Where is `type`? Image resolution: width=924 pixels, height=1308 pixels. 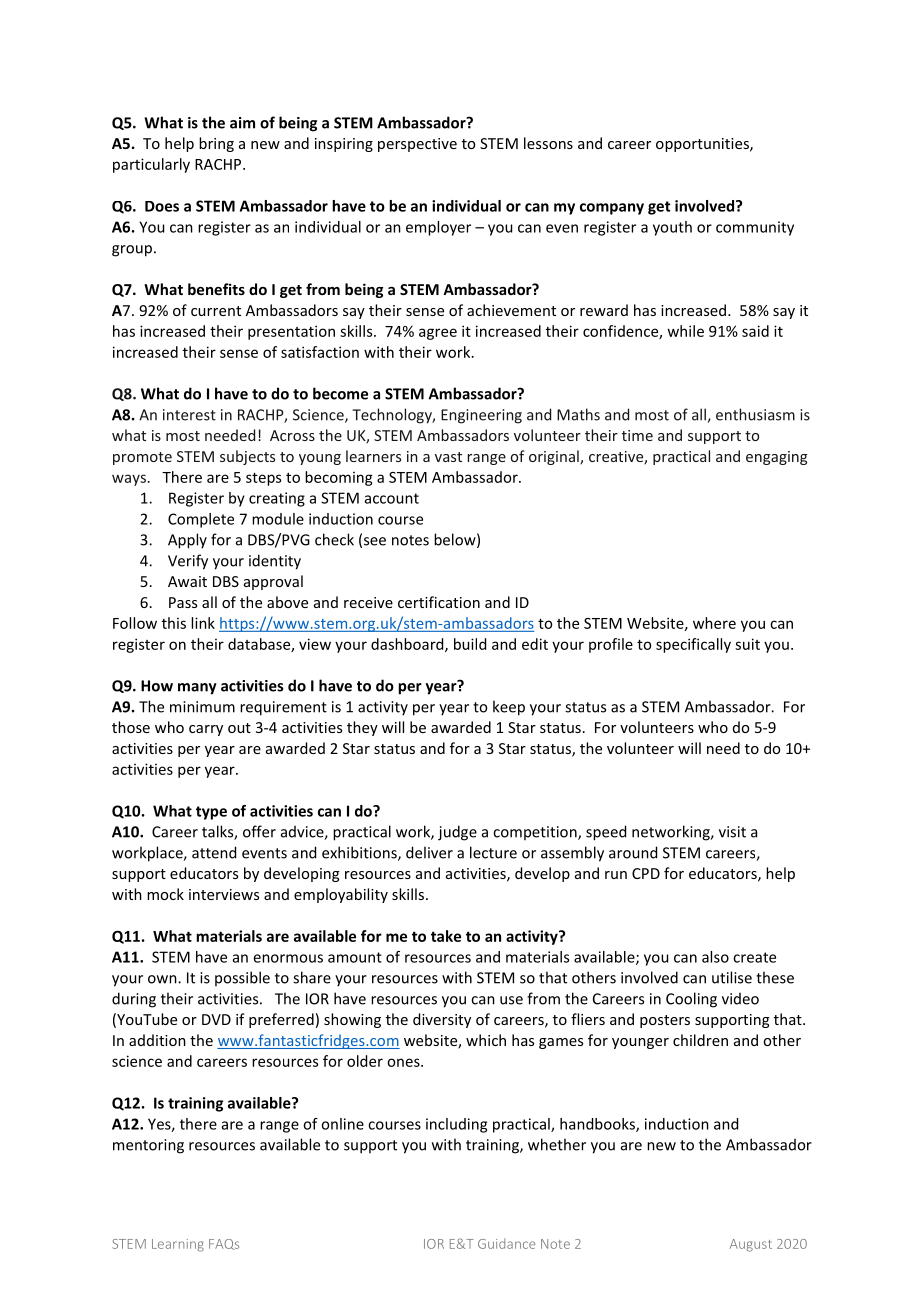 type is located at coordinates (211, 813).
